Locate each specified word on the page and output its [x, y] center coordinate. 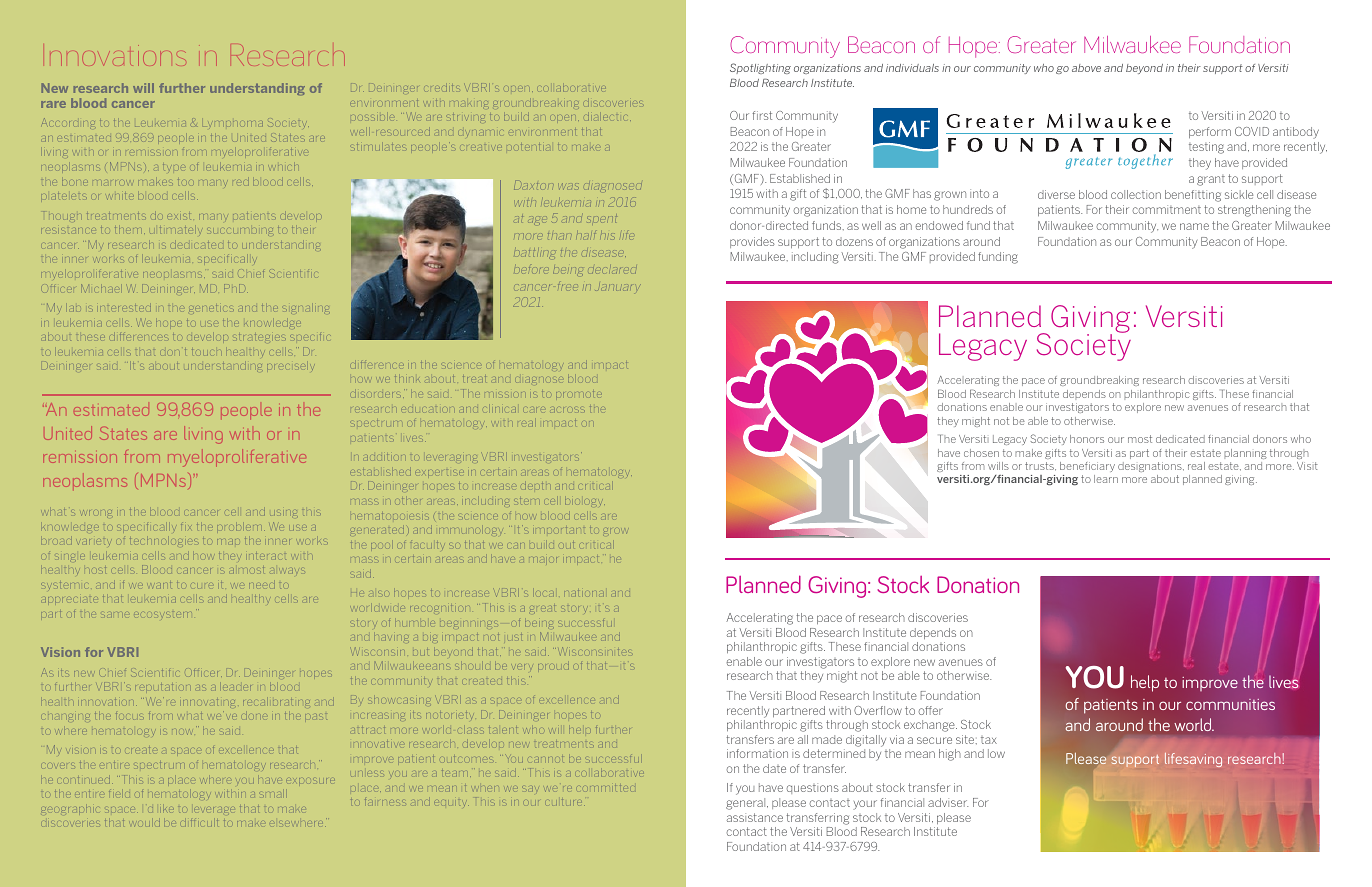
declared [614, 270]
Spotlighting [760, 68]
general [747, 804]
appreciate [69, 599]
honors [1087, 439]
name [1194, 226]
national [584, 593]
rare [53, 104]
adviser [948, 802]
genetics [211, 308]
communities [1230, 704]
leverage [212, 809]
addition [384, 457]
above [1086, 68]
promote [579, 394]
